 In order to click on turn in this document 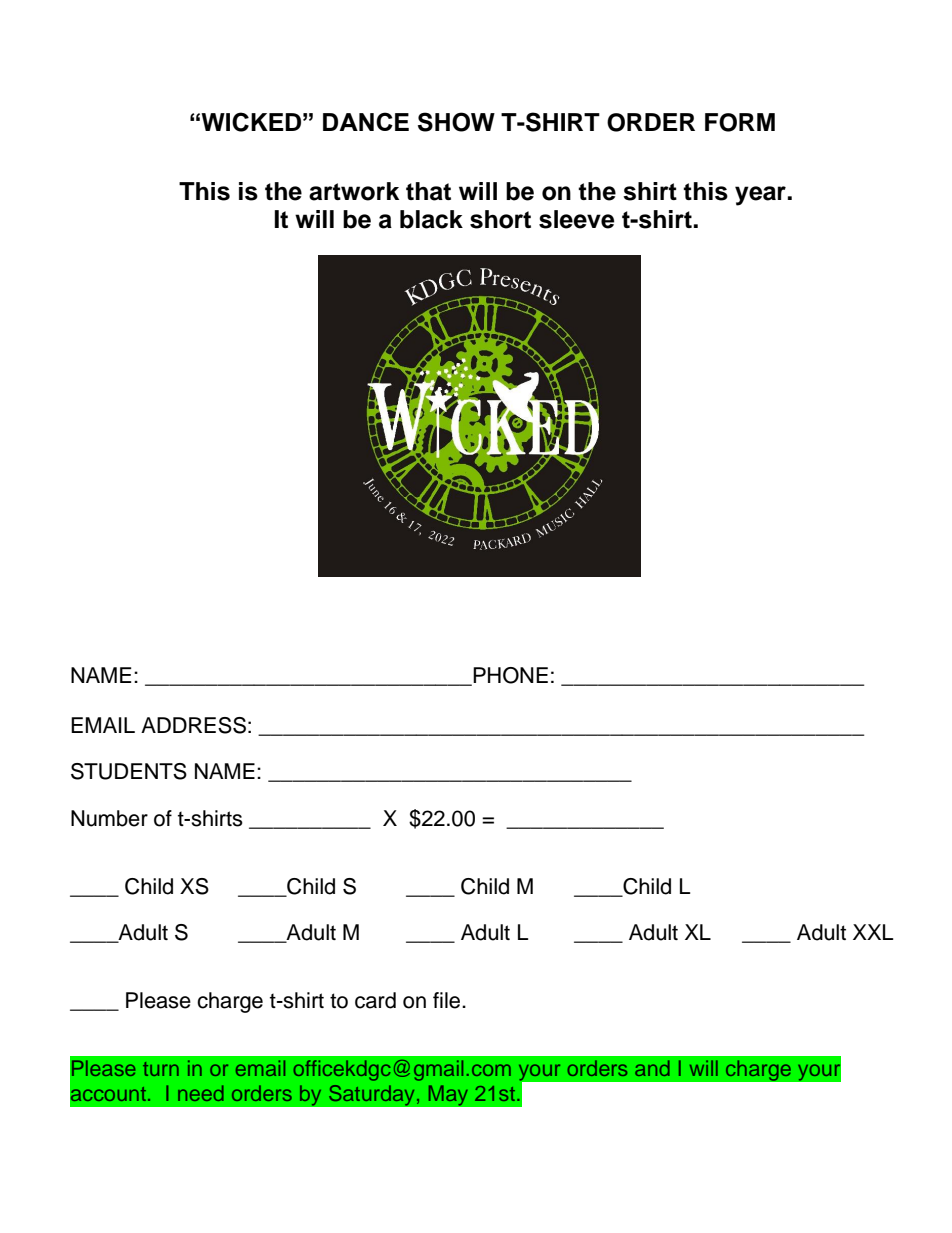, I will do `click(161, 1069)`.
